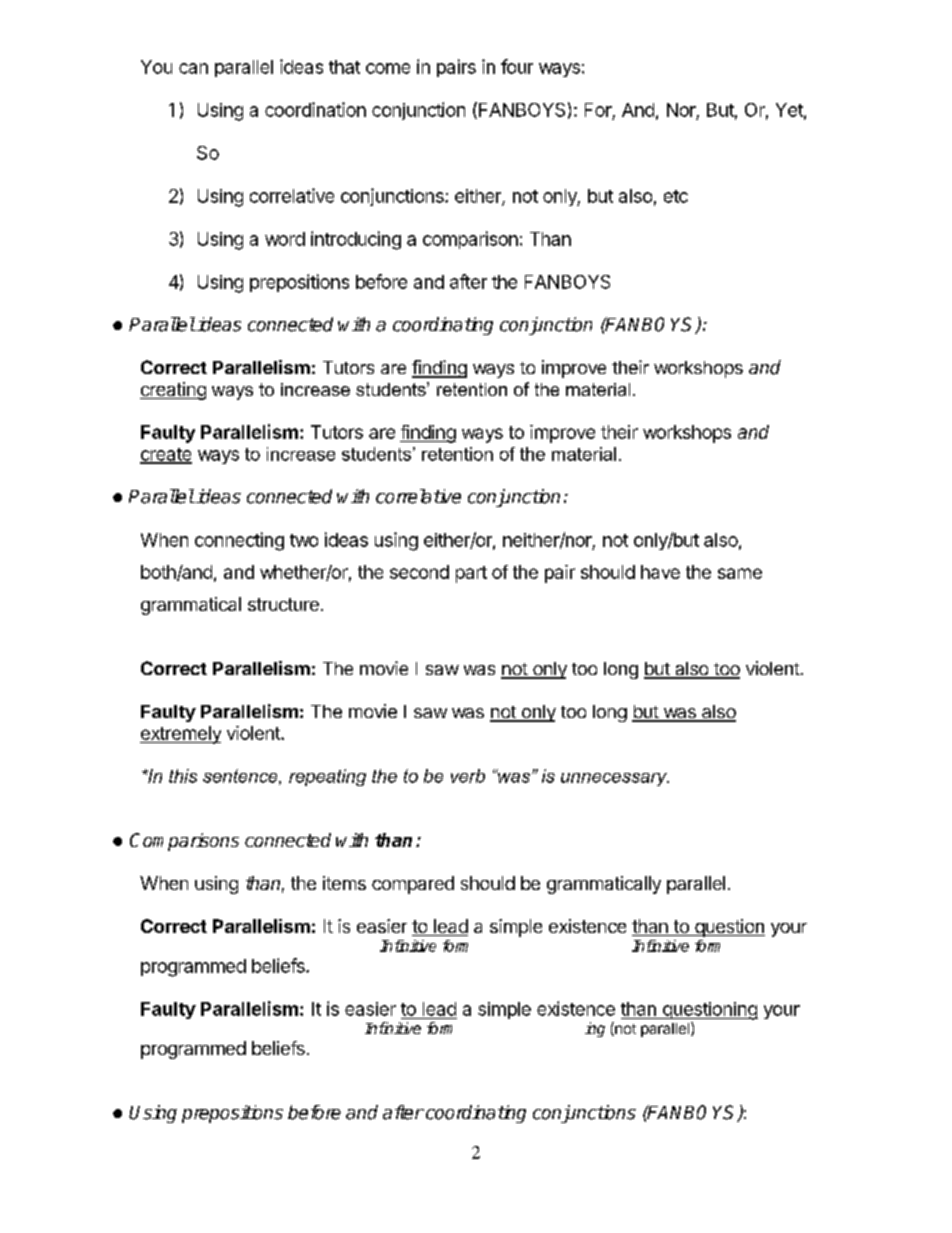  Describe the element at coordinates (388, 68) in the page. I see `come` at that location.
